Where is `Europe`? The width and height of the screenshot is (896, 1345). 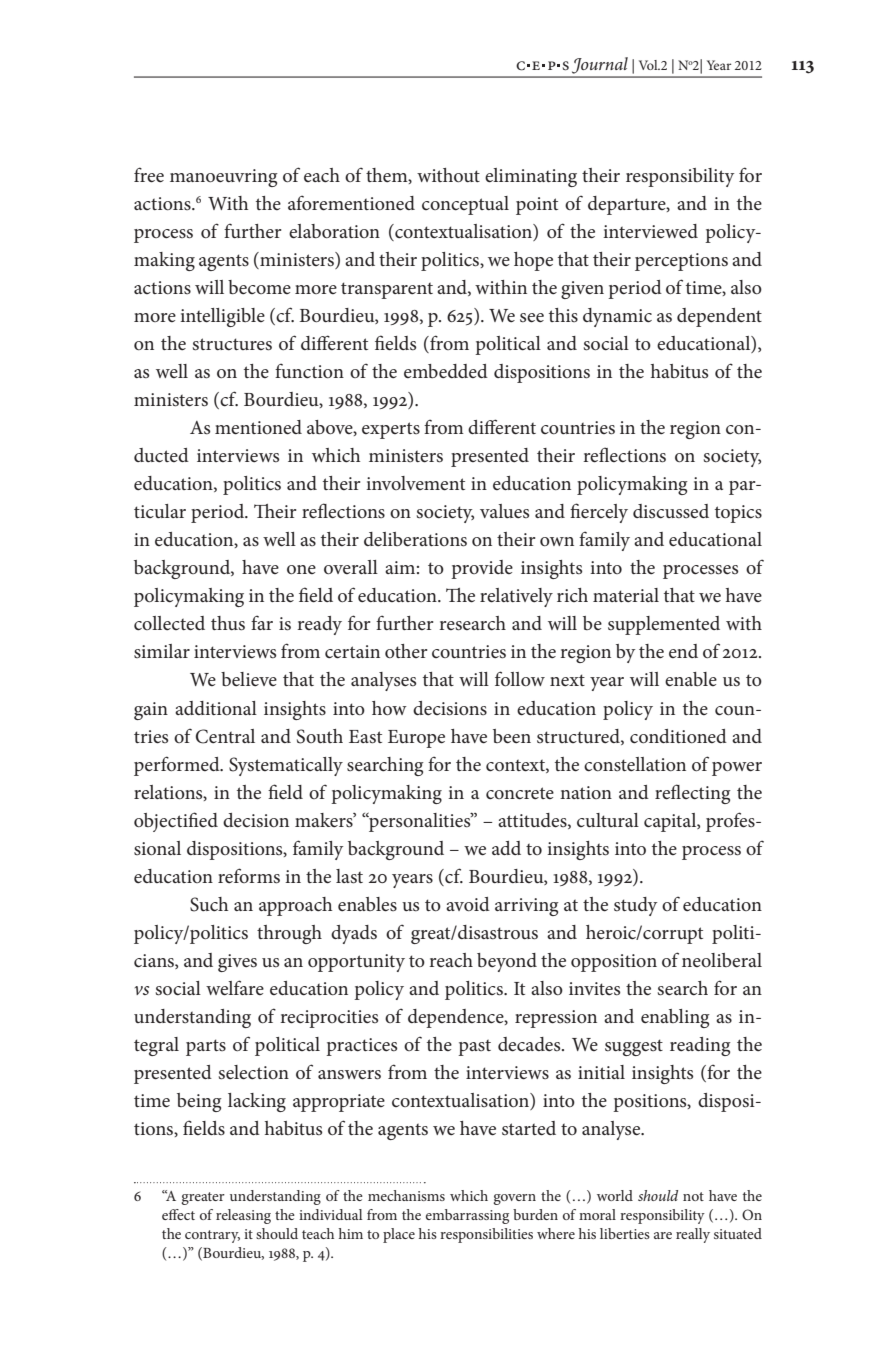
Europe is located at coordinates (416, 739).
